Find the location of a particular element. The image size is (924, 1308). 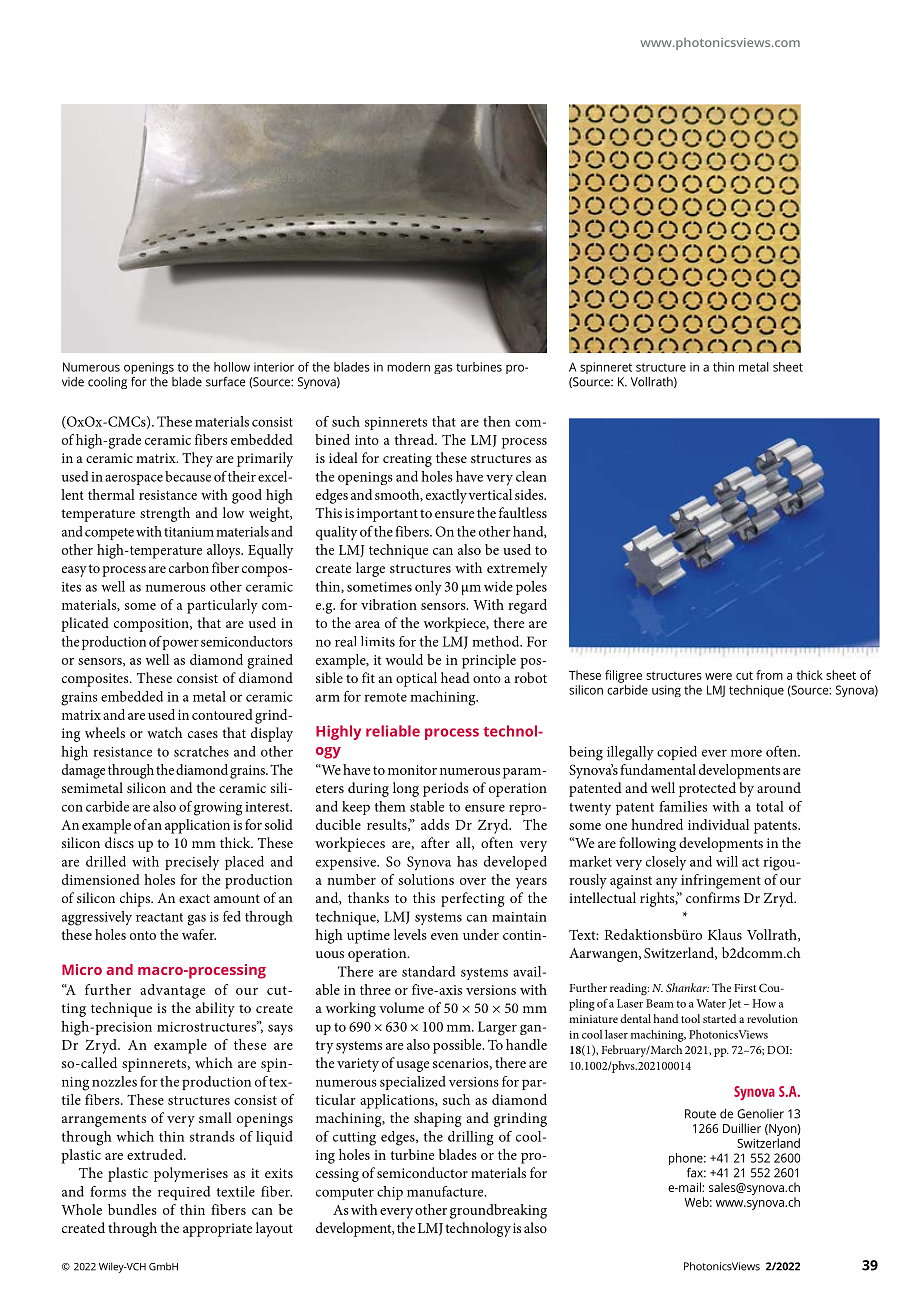

modern is located at coordinates (408, 367).
